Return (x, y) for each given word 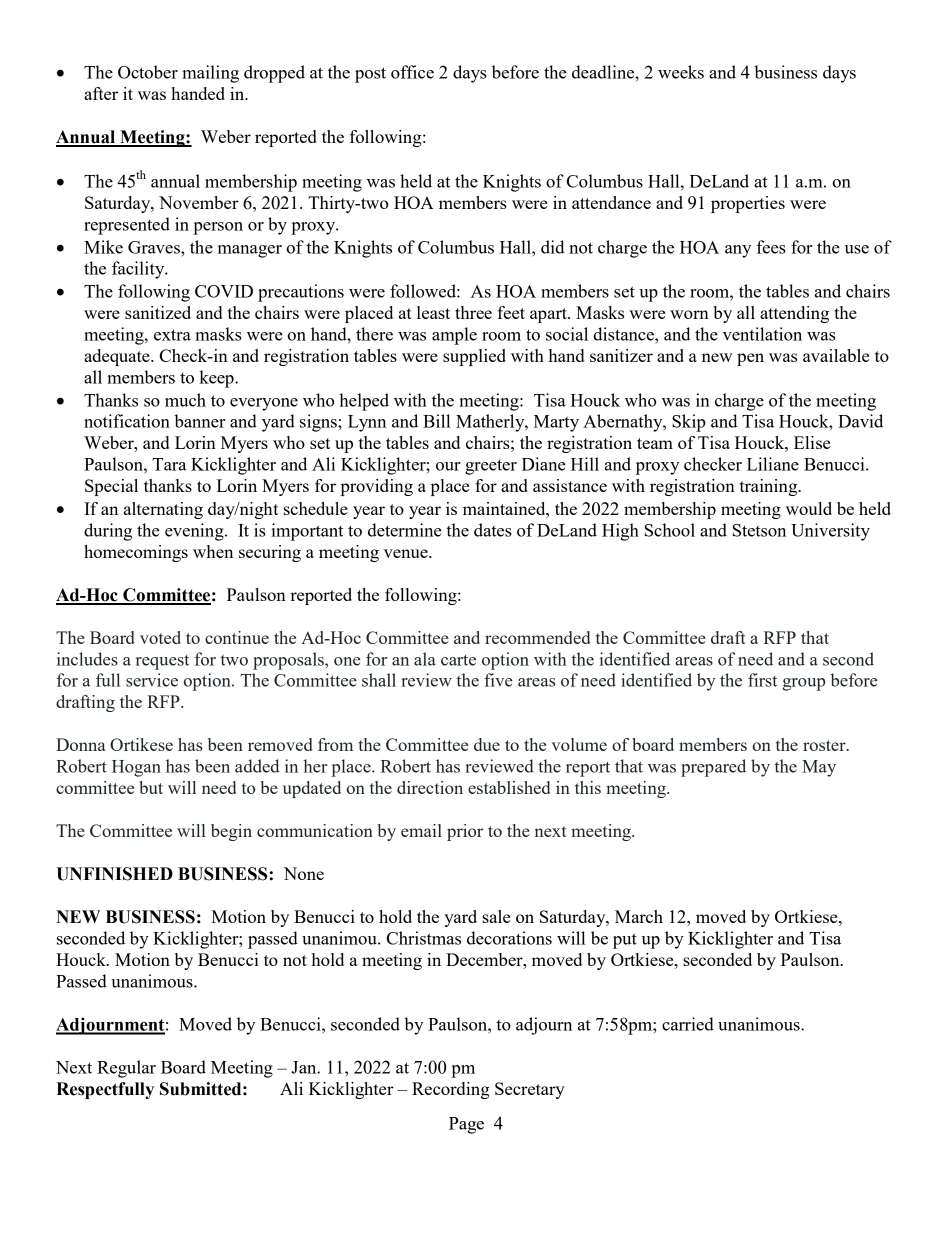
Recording (451, 1090)
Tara (169, 464)
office (412, 72)
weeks (681, 72)
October (148, 72)
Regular (126, 1069)
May (819, 768)
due (487, 744)
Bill (436, 421)
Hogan (136, 768)
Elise (812, 442)
